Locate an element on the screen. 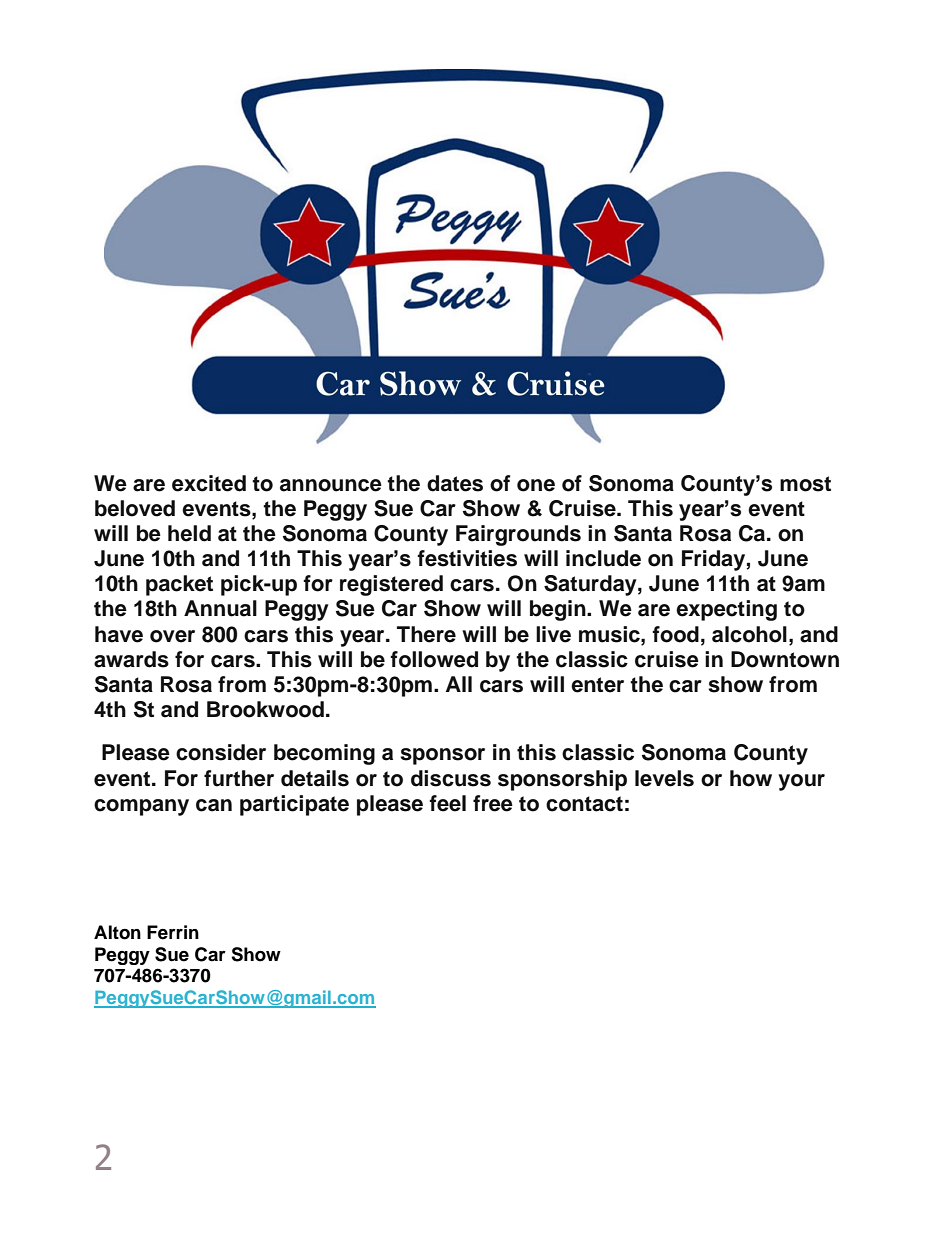  further is located at coordinates (239, 778).
